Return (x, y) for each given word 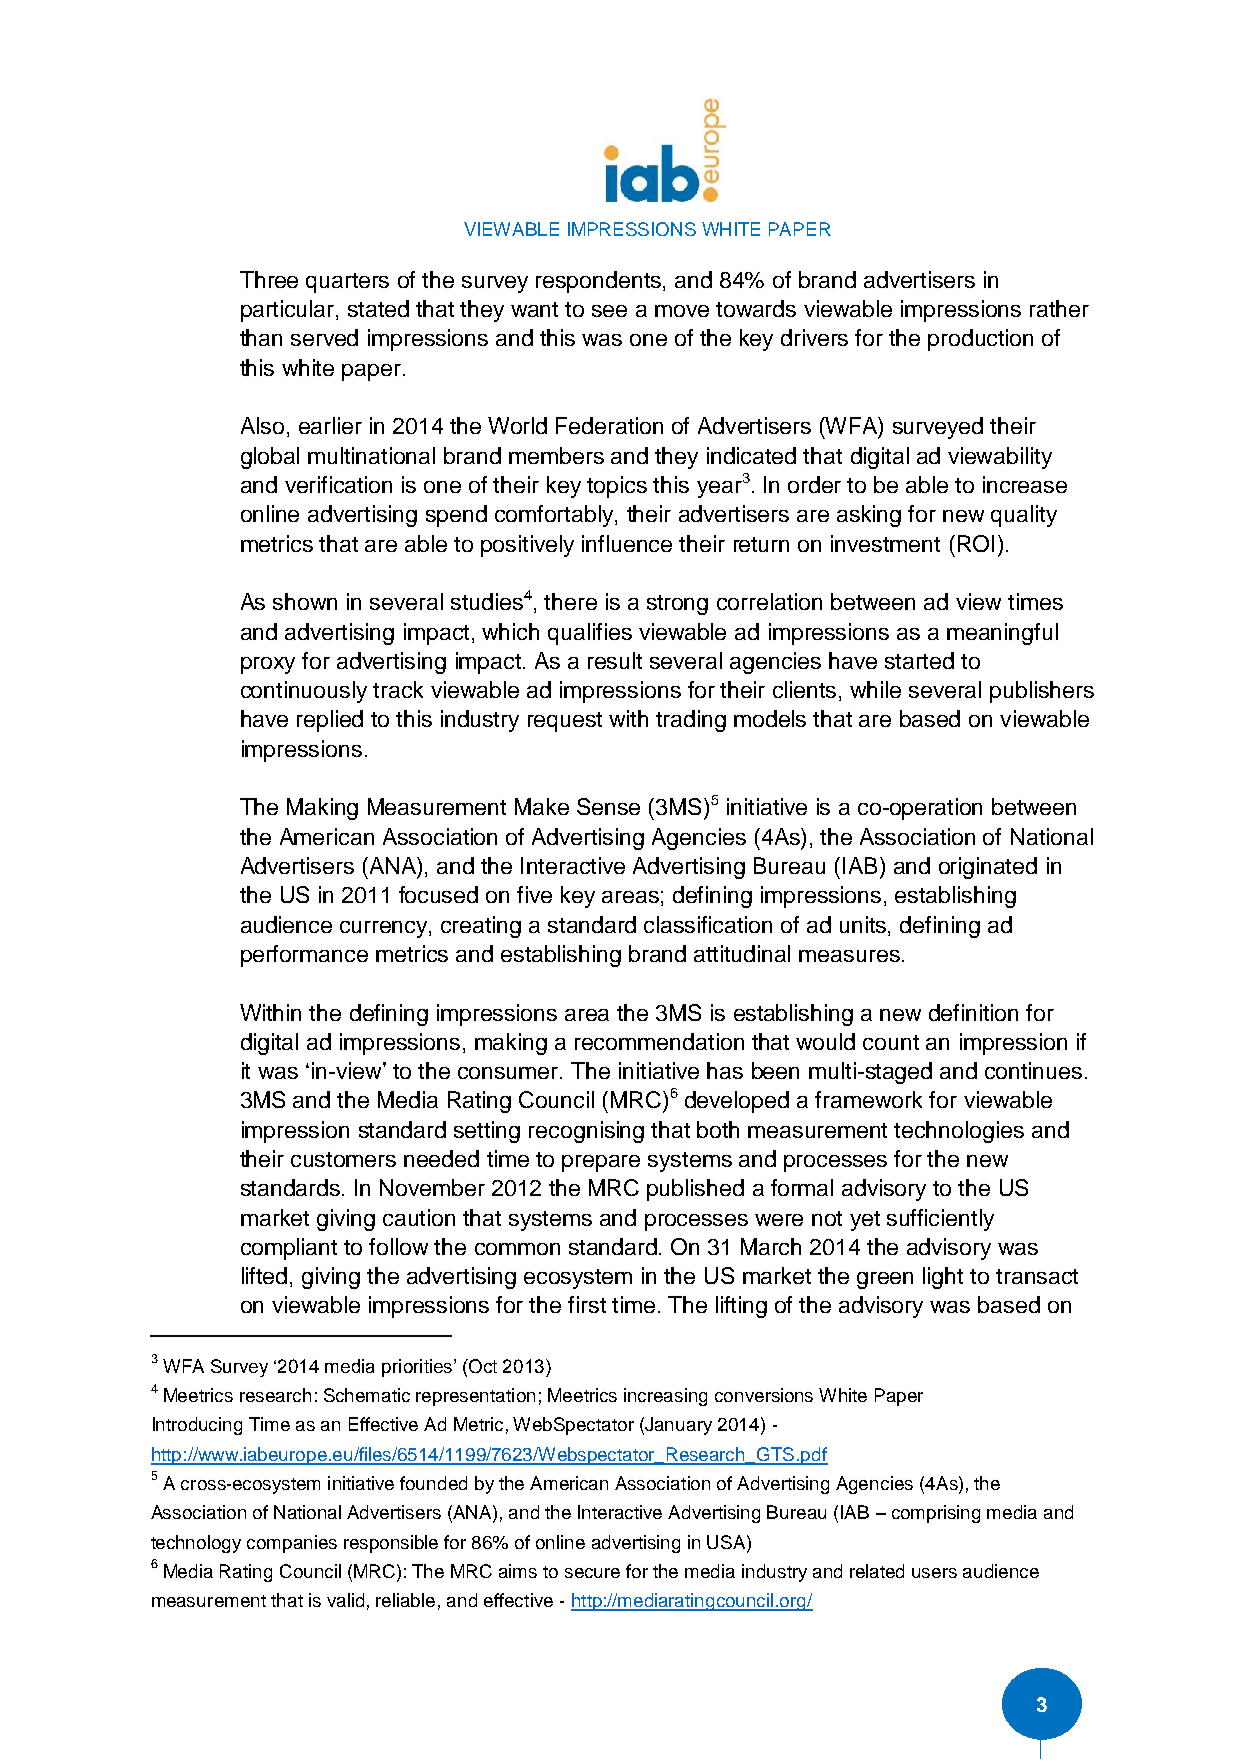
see (609, 311)
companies (292, 1544)
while (875, 689)
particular (289, 311)
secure (592, 1573)
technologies (959, 1132)
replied (330, 721)
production (980, 340)
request (565, 722)
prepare (601, 1163)
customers (343, 1159)
